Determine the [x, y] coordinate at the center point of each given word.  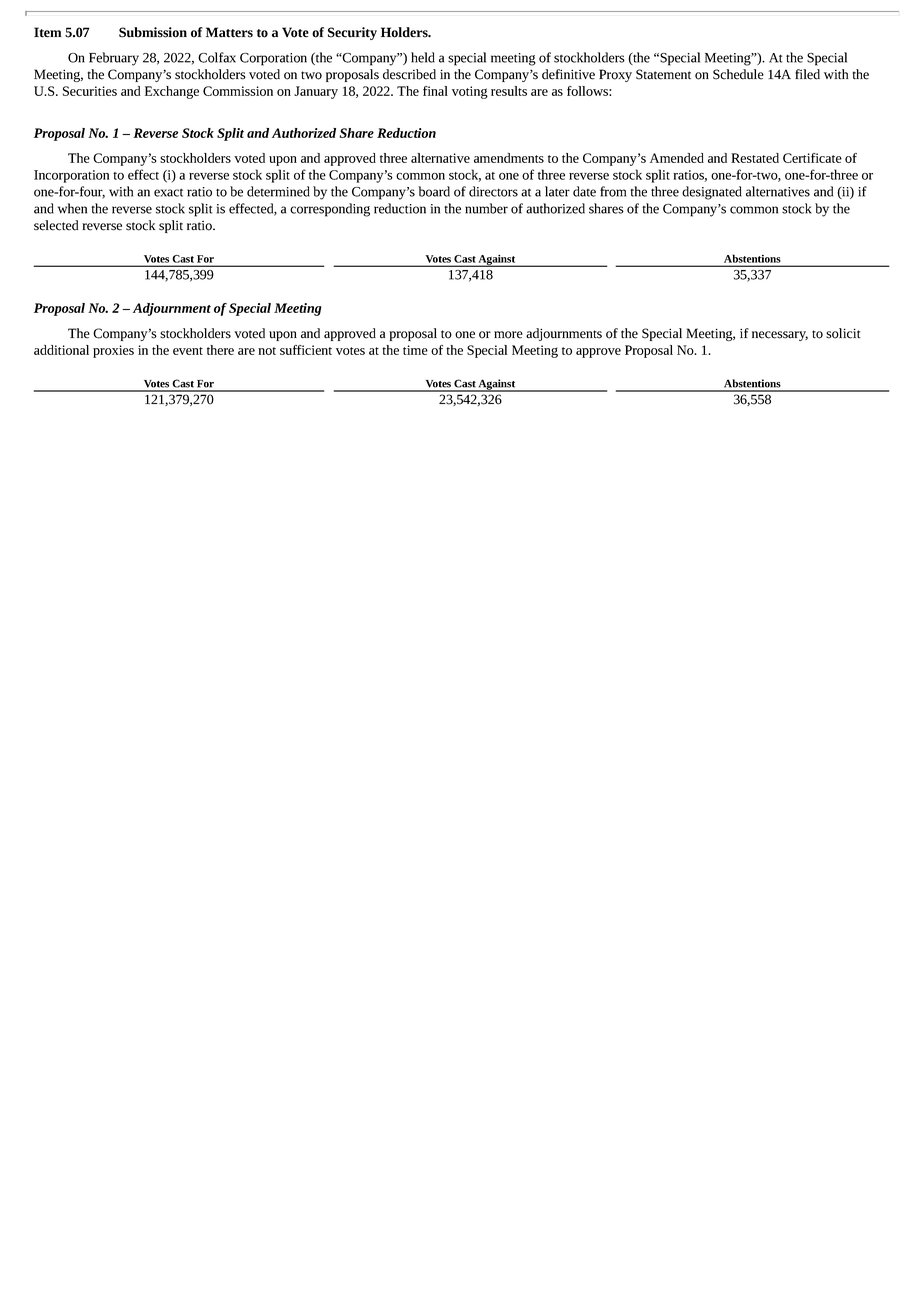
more [508, 335]
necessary [780, 336]
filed [807, 74]
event [188, 351]
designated [712, 193]
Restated [755, 158]
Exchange [172, 92]
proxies [113, 351]
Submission [153, 32]
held [423, 57]
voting [470, 92]
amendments [509, 158]
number [486, 208]
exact [168, 192]
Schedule [738, 74]
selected [56, 225]
